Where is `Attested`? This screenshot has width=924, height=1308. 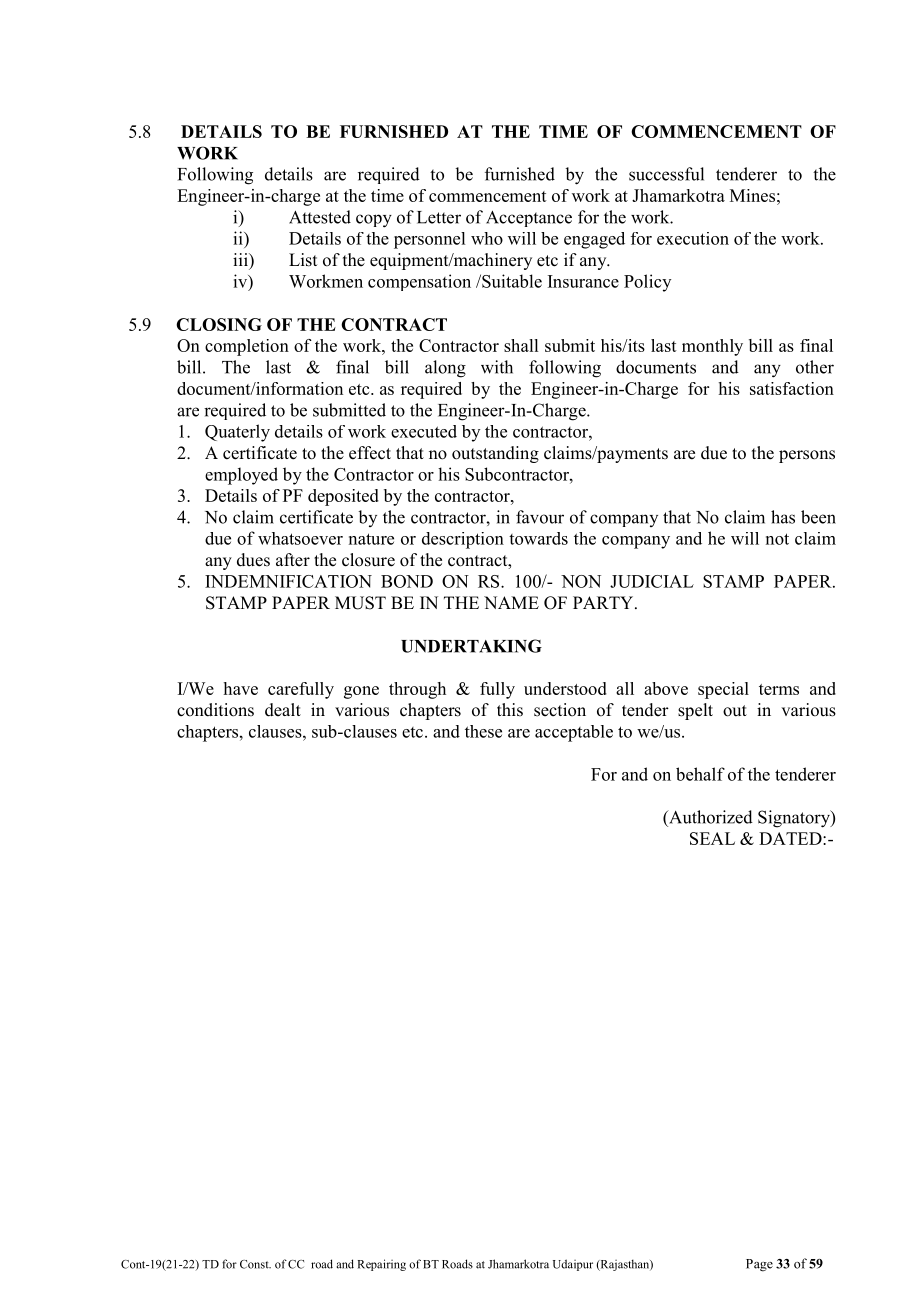
Attested is located at coordinates (320, 217).
